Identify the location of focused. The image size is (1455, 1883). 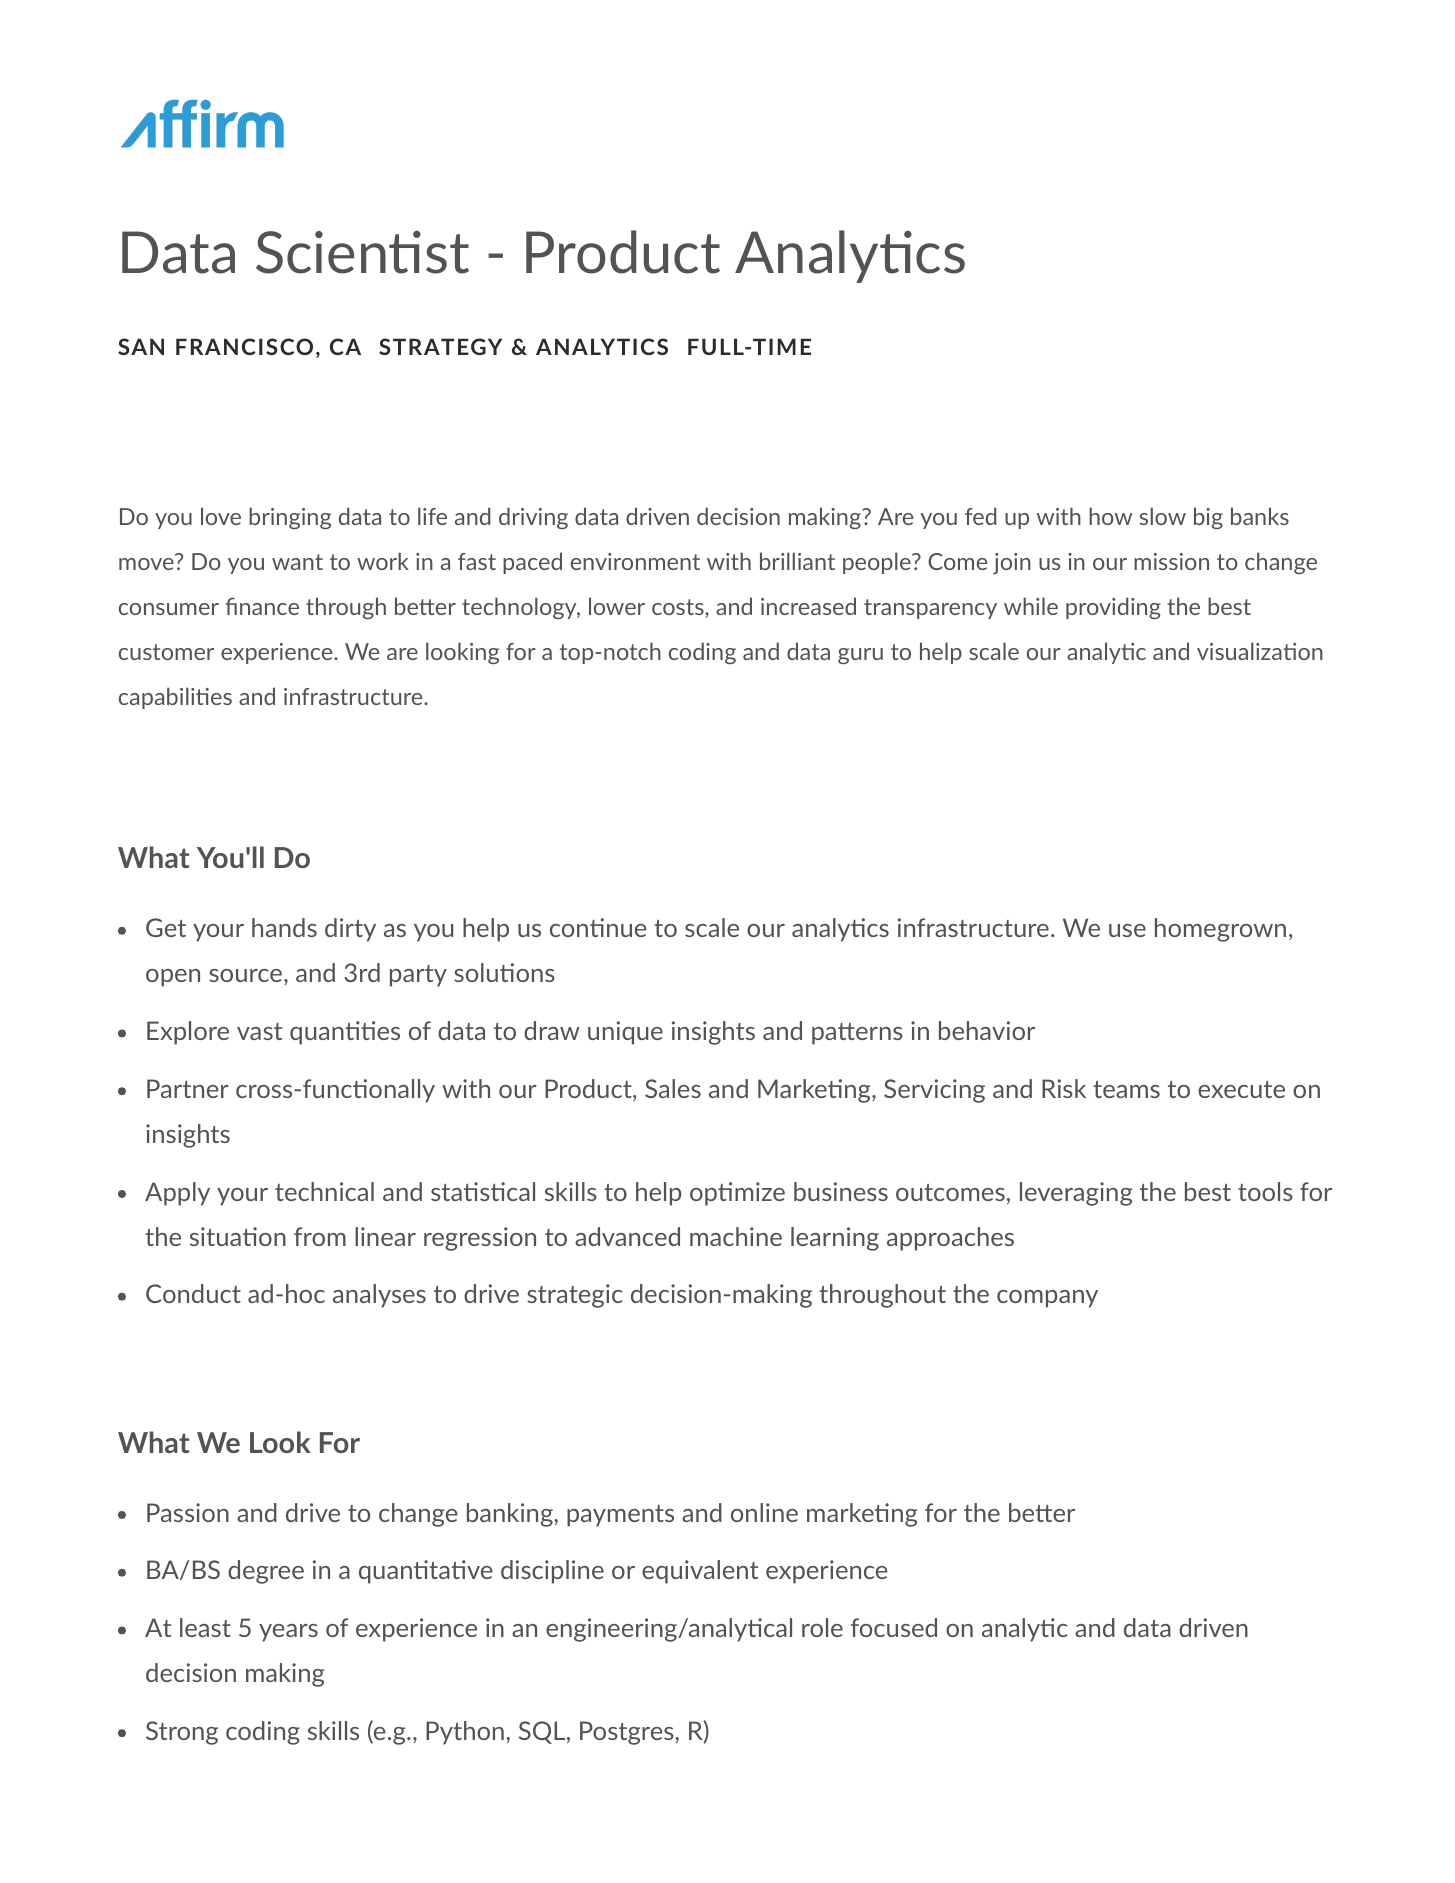
(894, 1627).
